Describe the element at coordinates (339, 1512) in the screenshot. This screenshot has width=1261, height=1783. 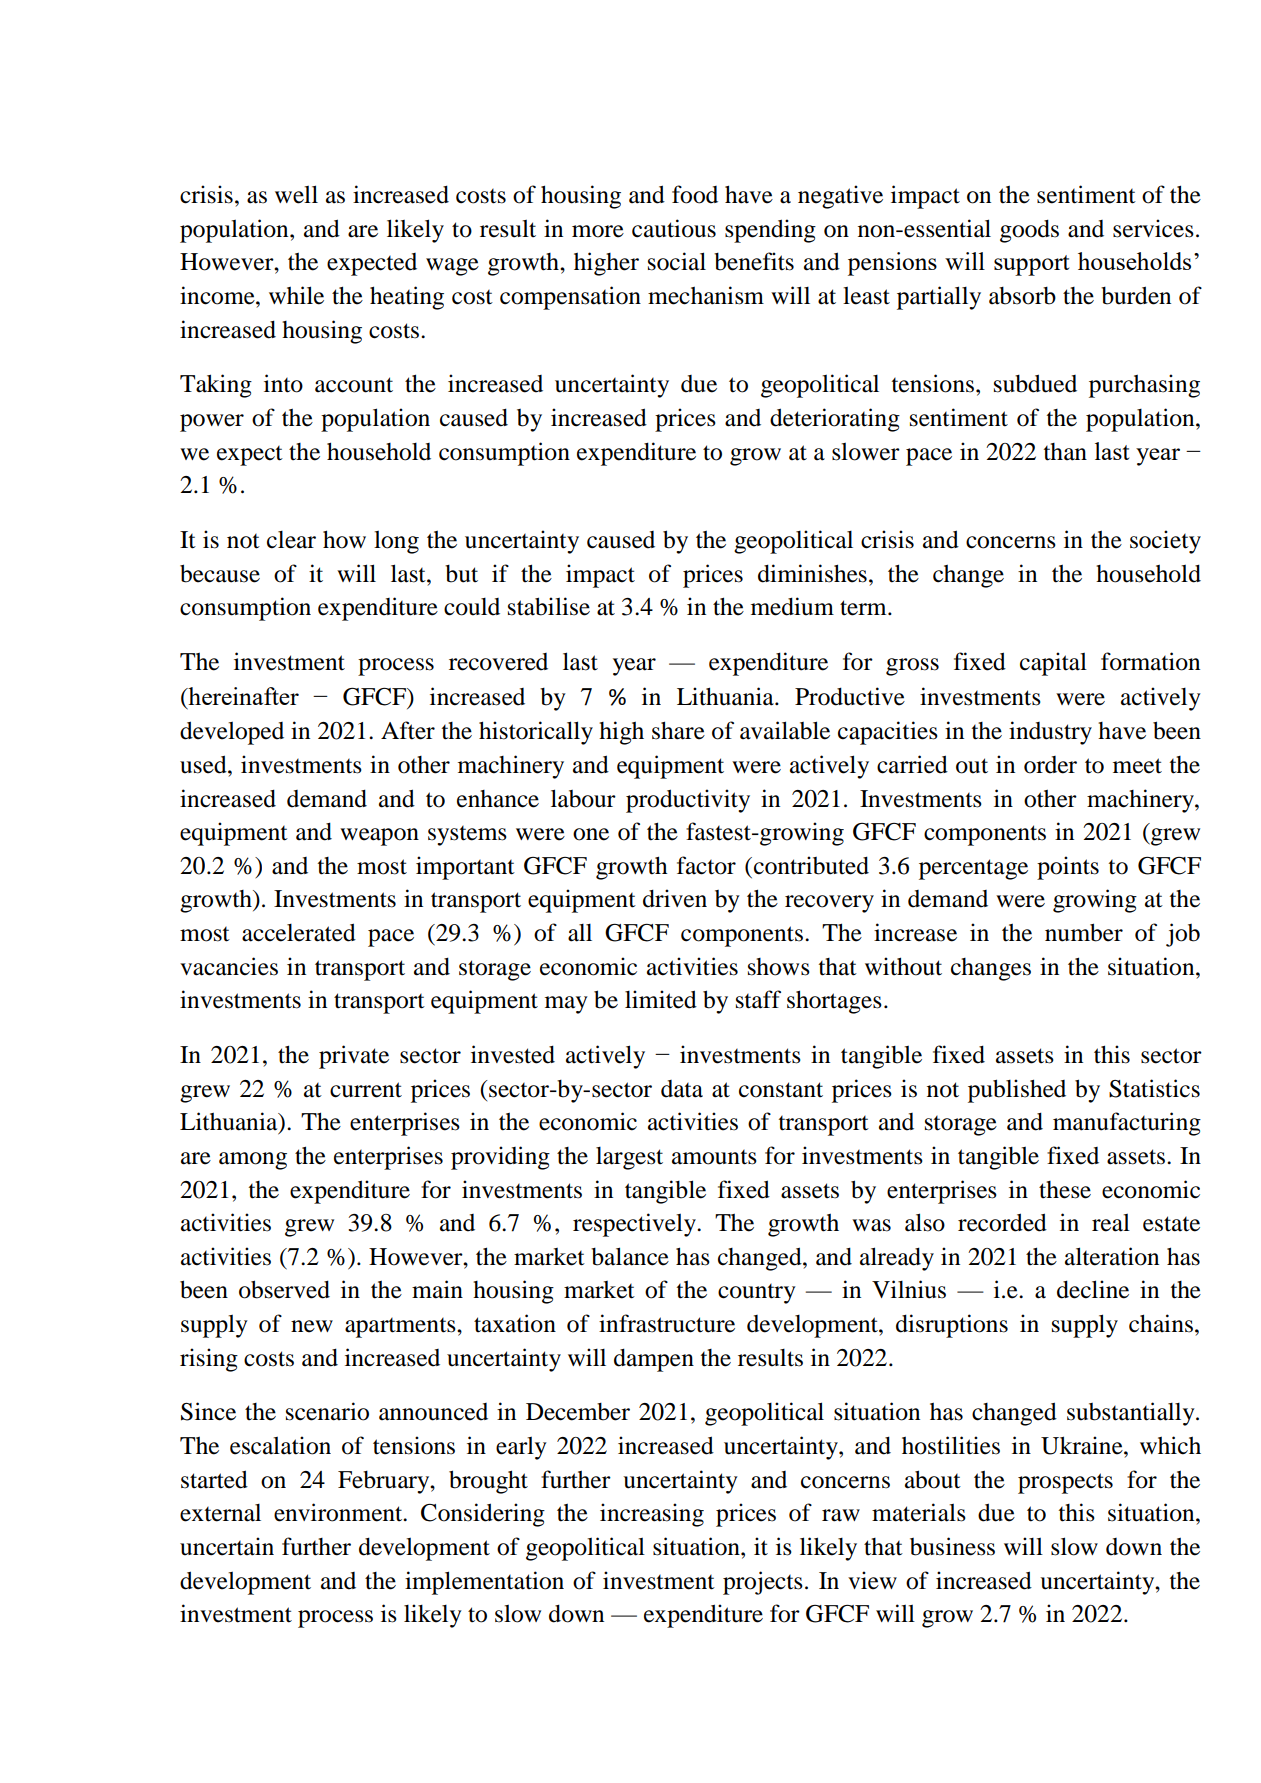
I see `environment` at that location.
